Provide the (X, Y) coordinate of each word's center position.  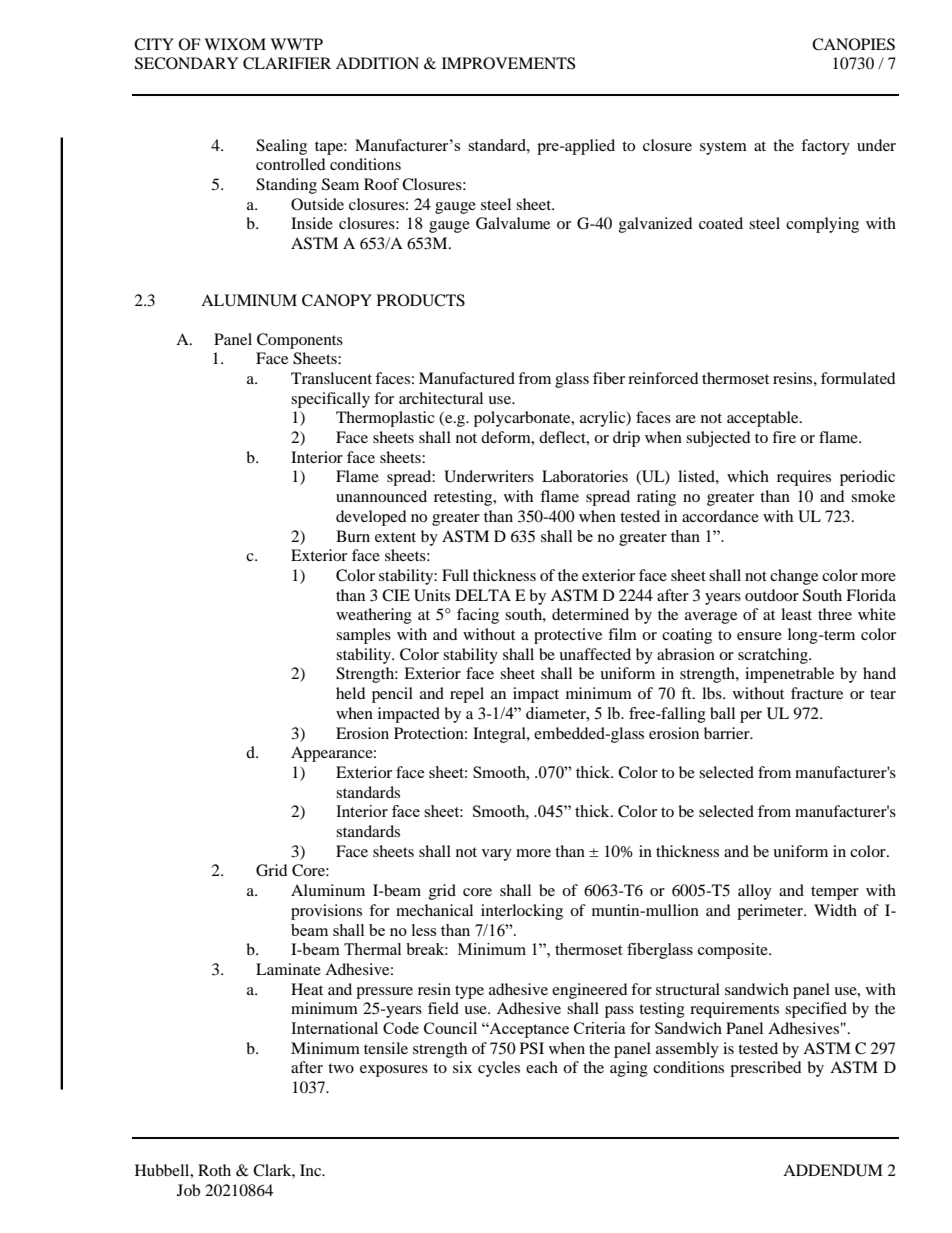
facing (478, 616)
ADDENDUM (833, 1170)
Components (300, 341)
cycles (499, 1069)
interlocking (522, 912)
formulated (858, 378)
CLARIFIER (287, 63)
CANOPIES (853, 44)
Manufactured (467, 378)
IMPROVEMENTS (508, 63)
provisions (326, 912)
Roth (214, 1170)
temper (835, 893)
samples (363, 636)
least (796, 614)
